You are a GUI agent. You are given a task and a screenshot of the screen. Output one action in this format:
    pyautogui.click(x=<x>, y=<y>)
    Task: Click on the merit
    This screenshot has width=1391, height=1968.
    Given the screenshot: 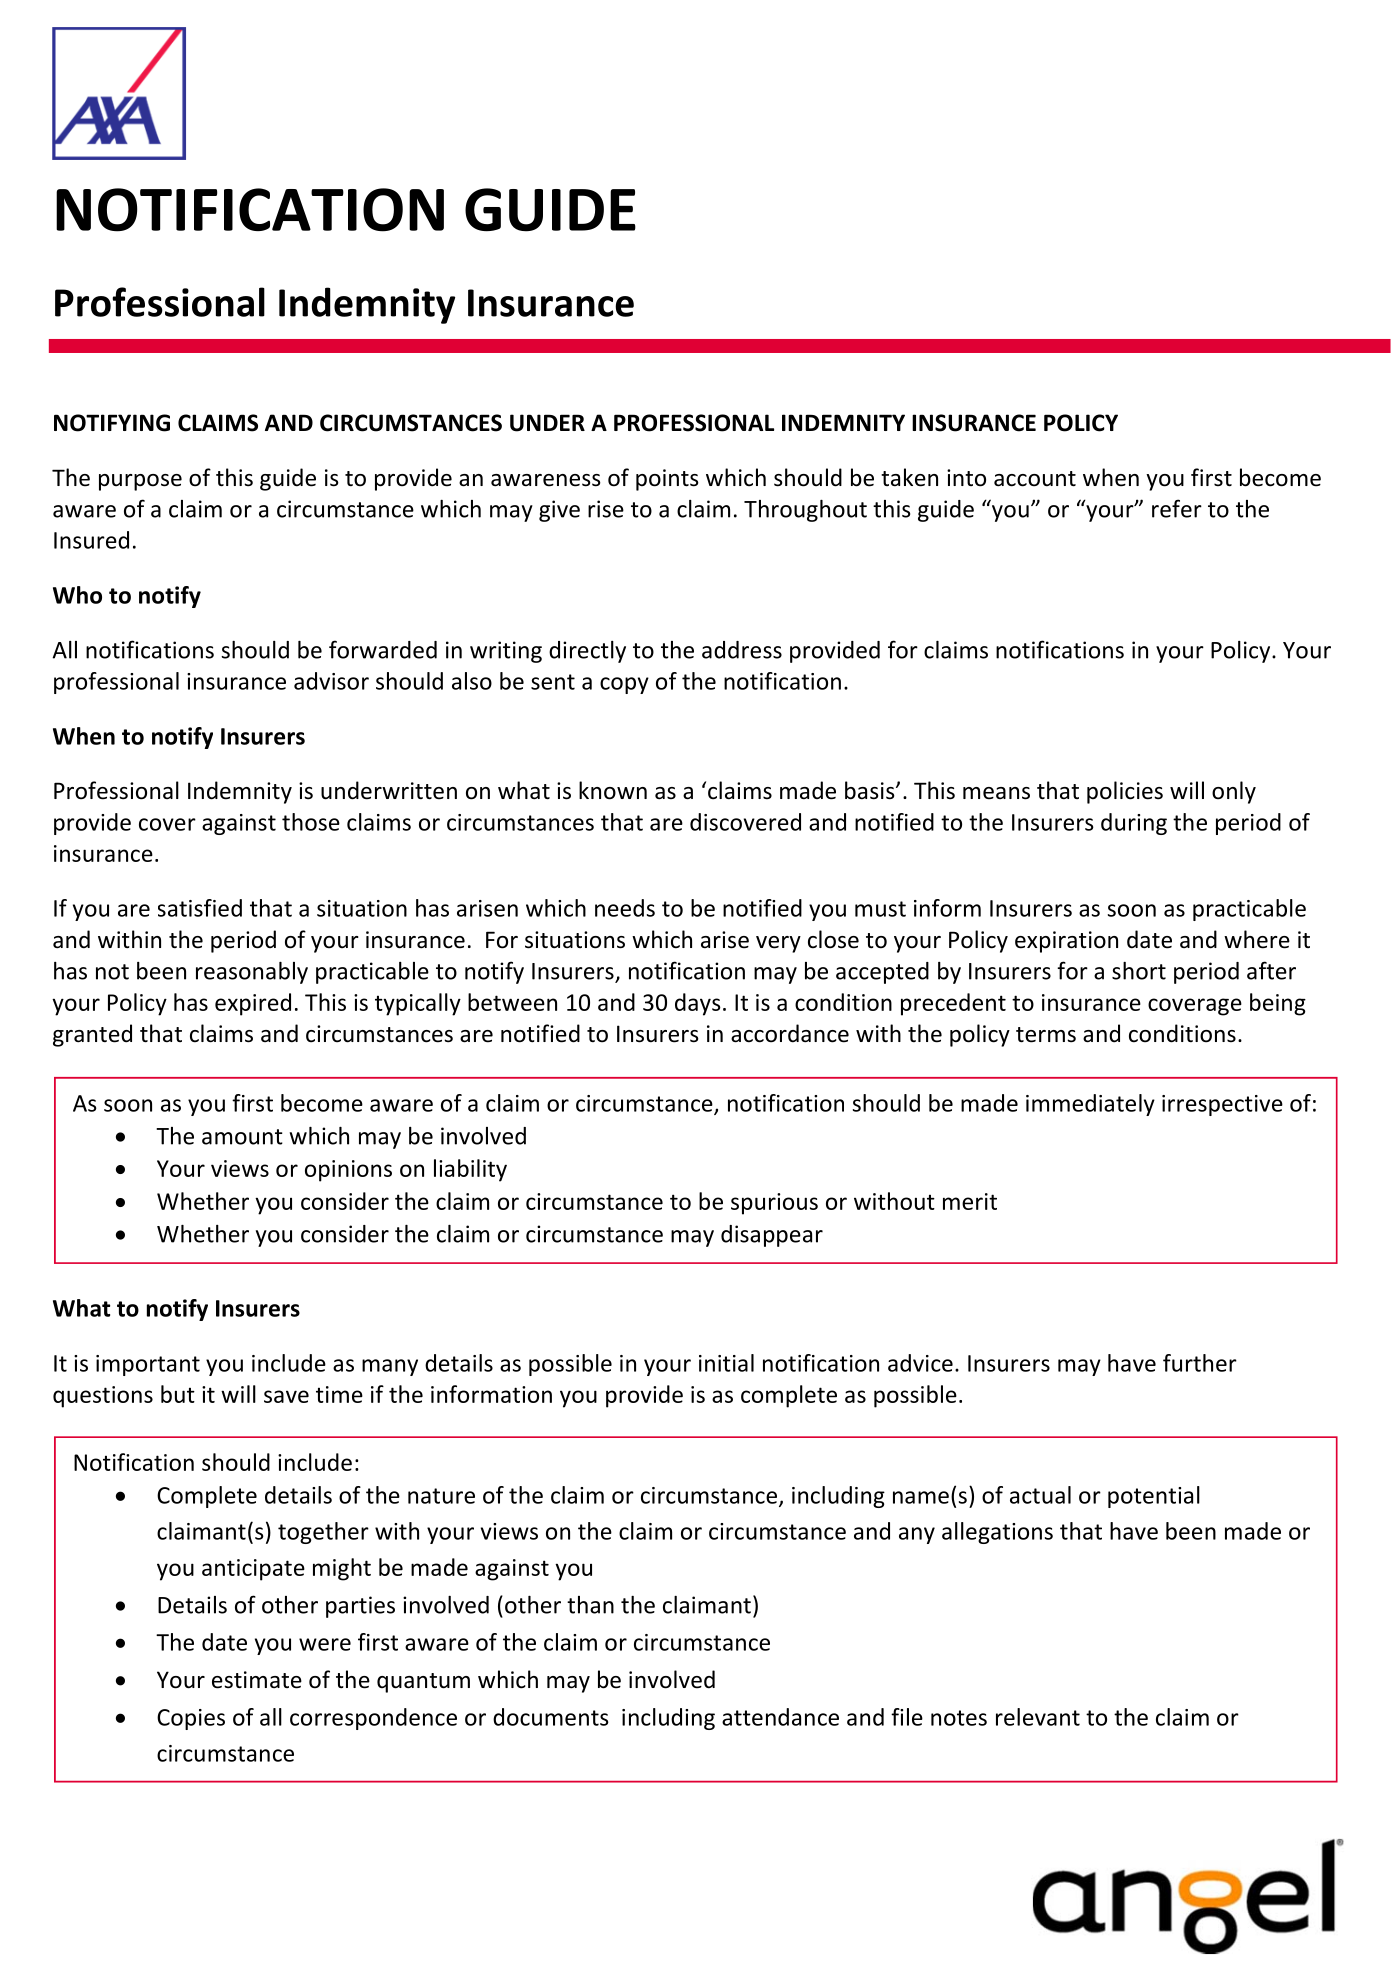 What is the action you would take?
    pyautogui.click(x=970, y=1201)
